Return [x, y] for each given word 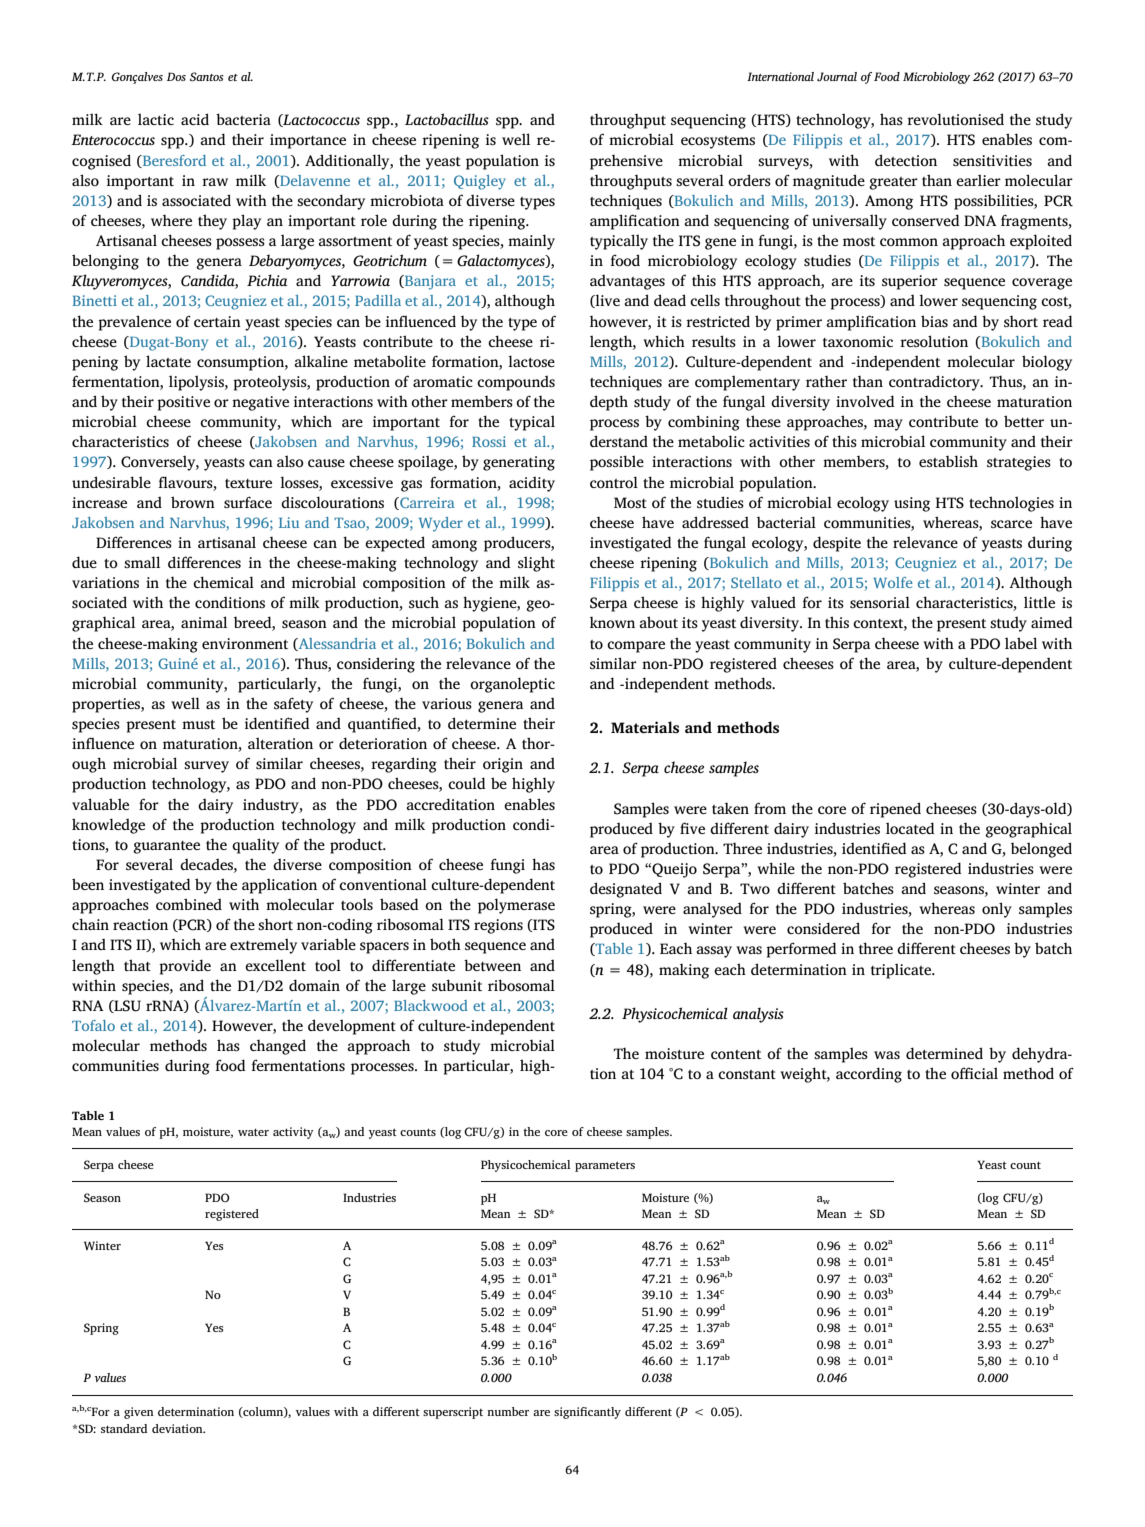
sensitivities [992, 160]
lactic [156, 119]
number [508, 1411]
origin [503, 765]
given [139, 1413]
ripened [895, 810]
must [198, 724]
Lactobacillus [447, 119]
